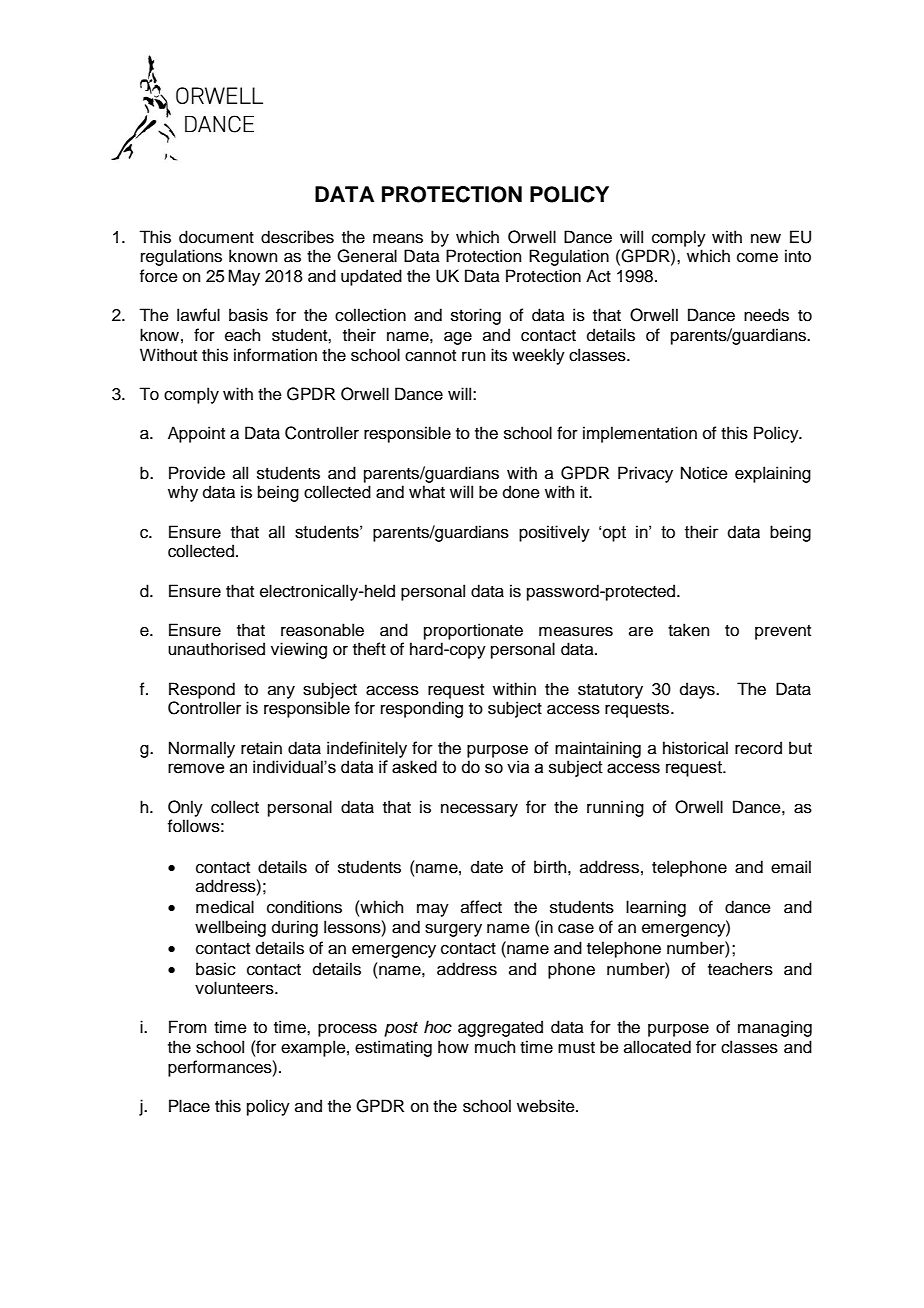 The image size is (924, 1308). What do you see at coordinates (476, 316) in the image?
I see `storing` at bounding box center [476, 316].
